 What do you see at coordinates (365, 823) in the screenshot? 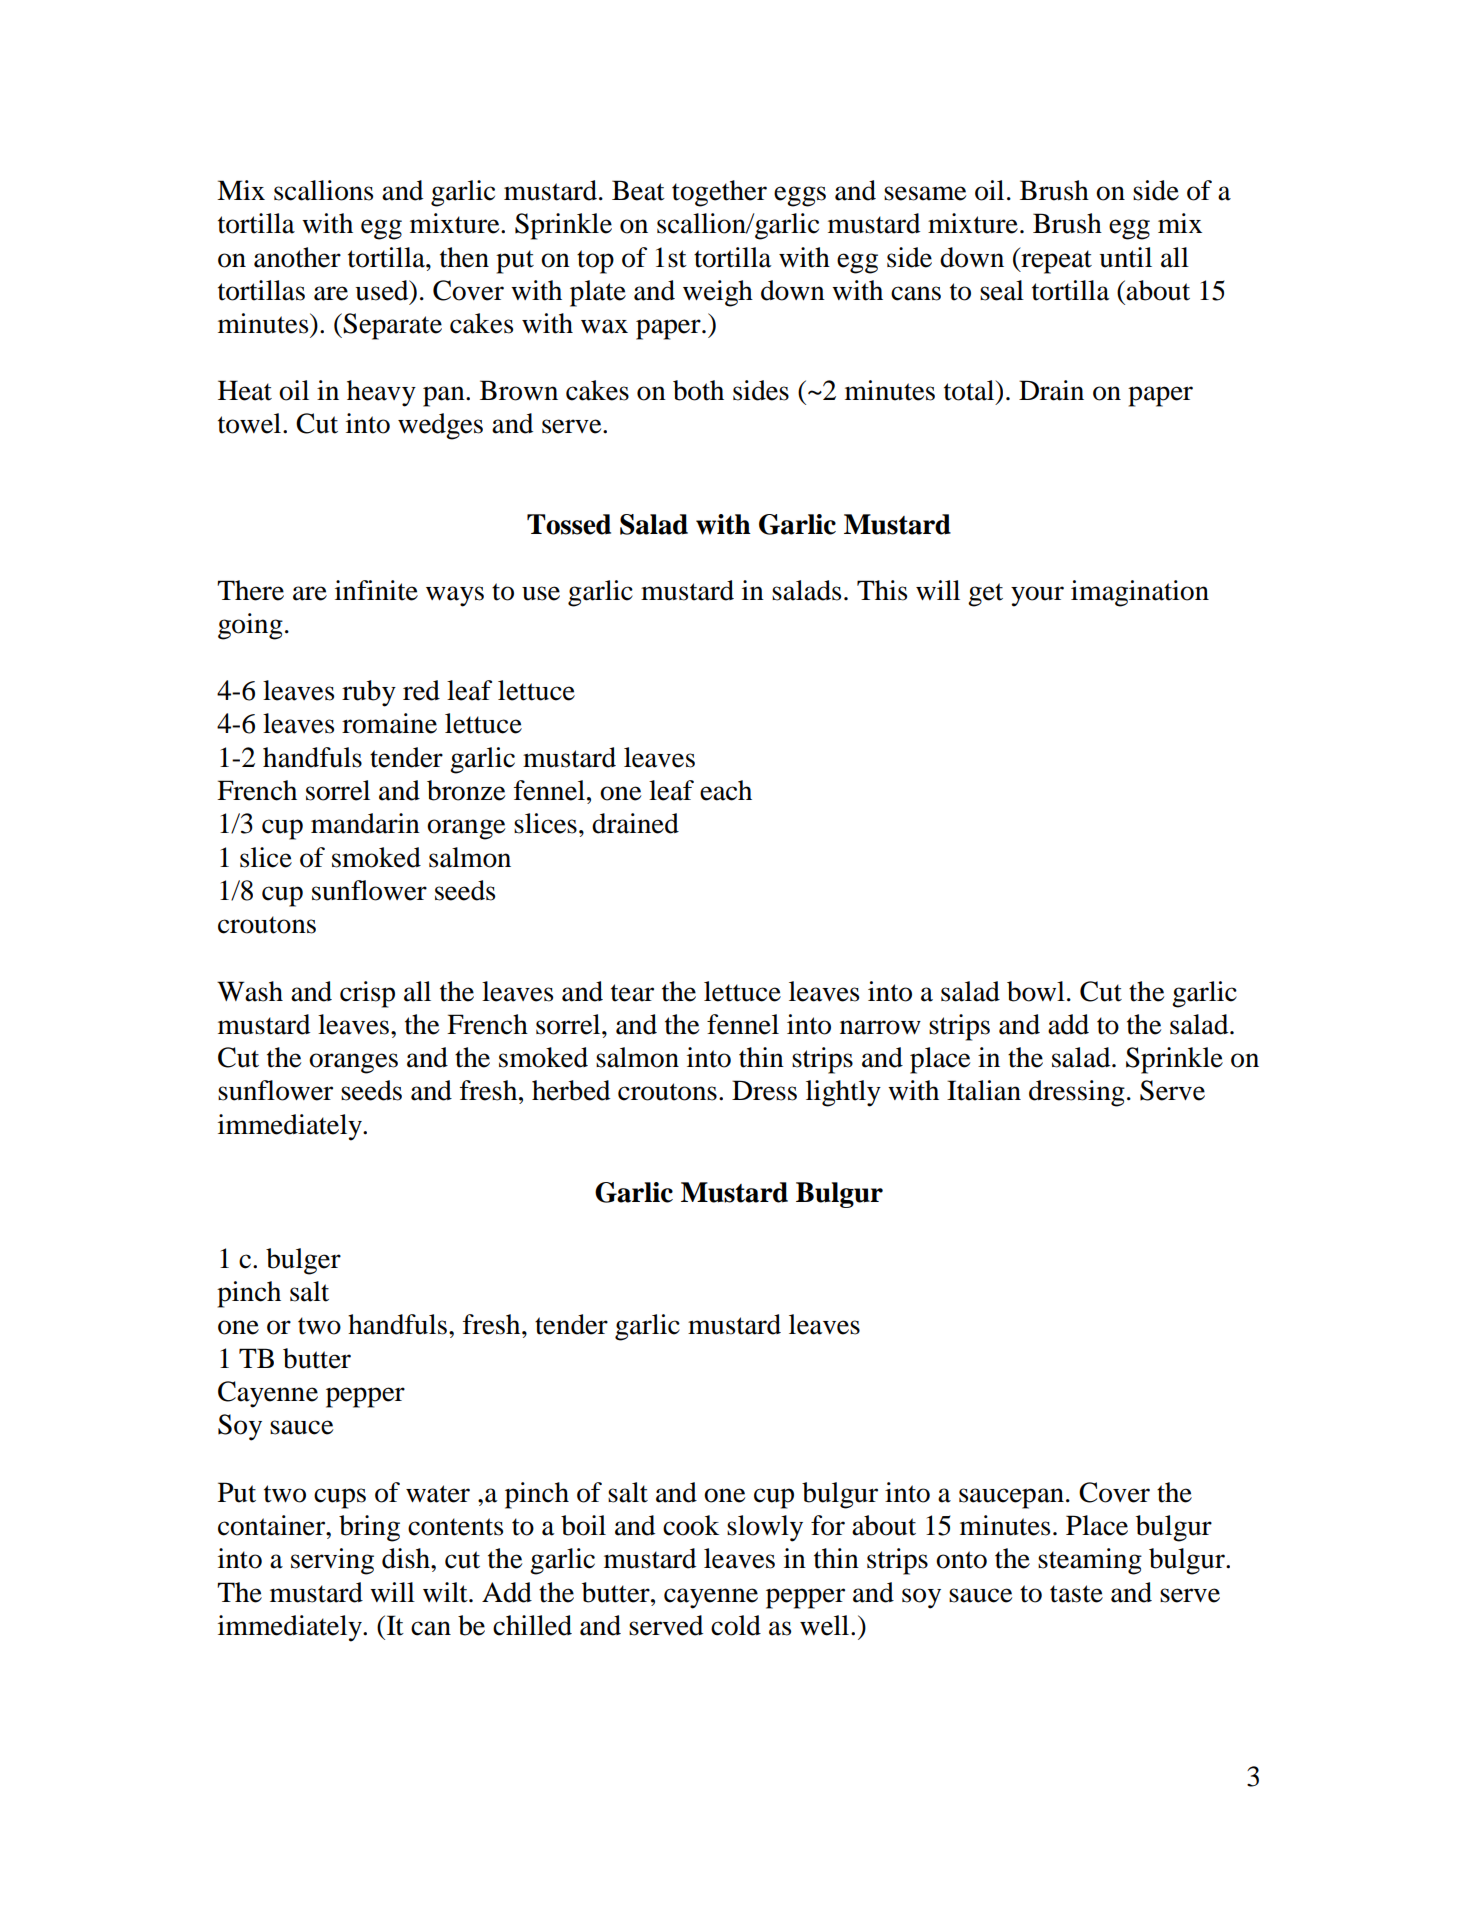
I see `mandarin` at bounding box center [365, 823].
